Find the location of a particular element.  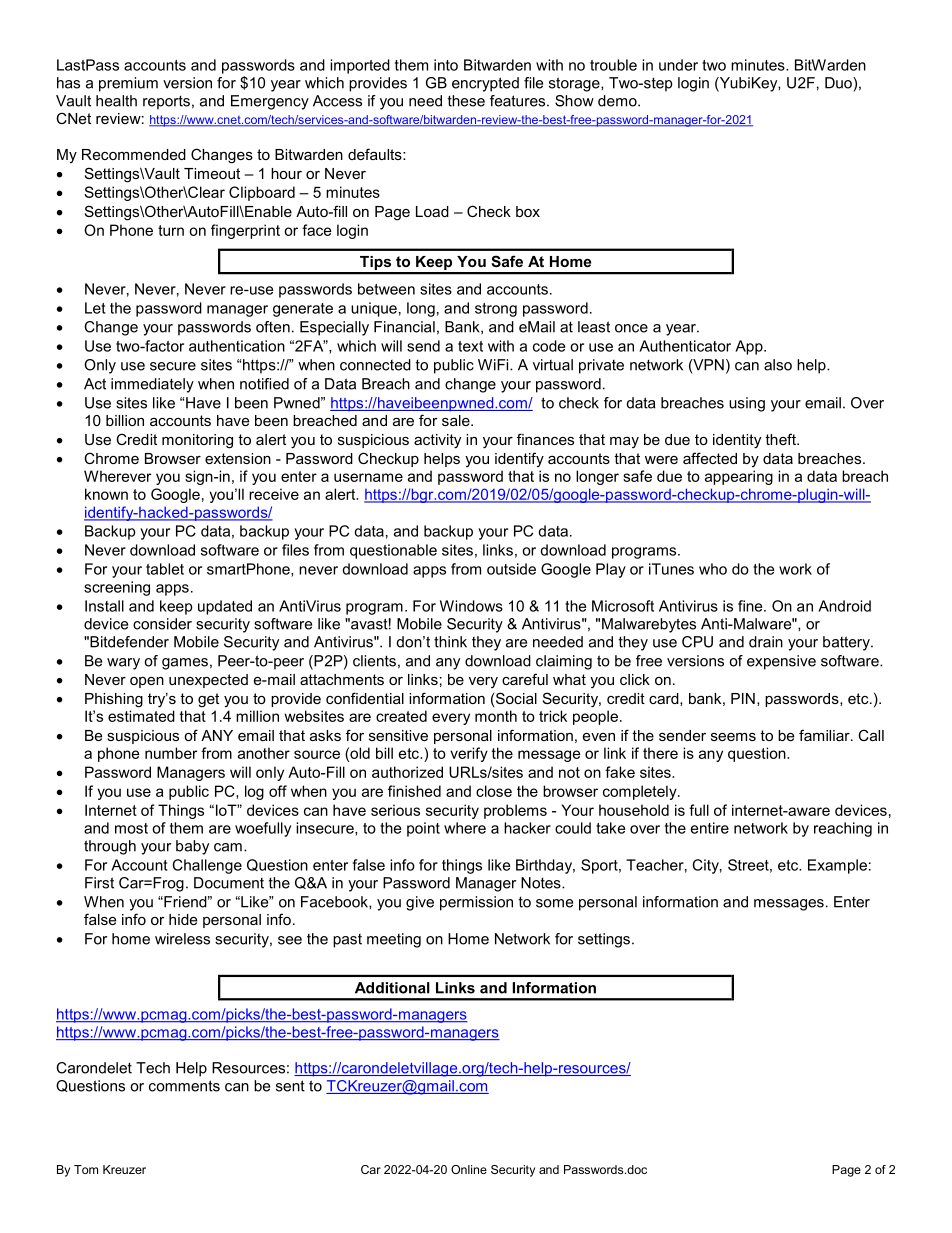

reports is located at coordinates (166, 102).
